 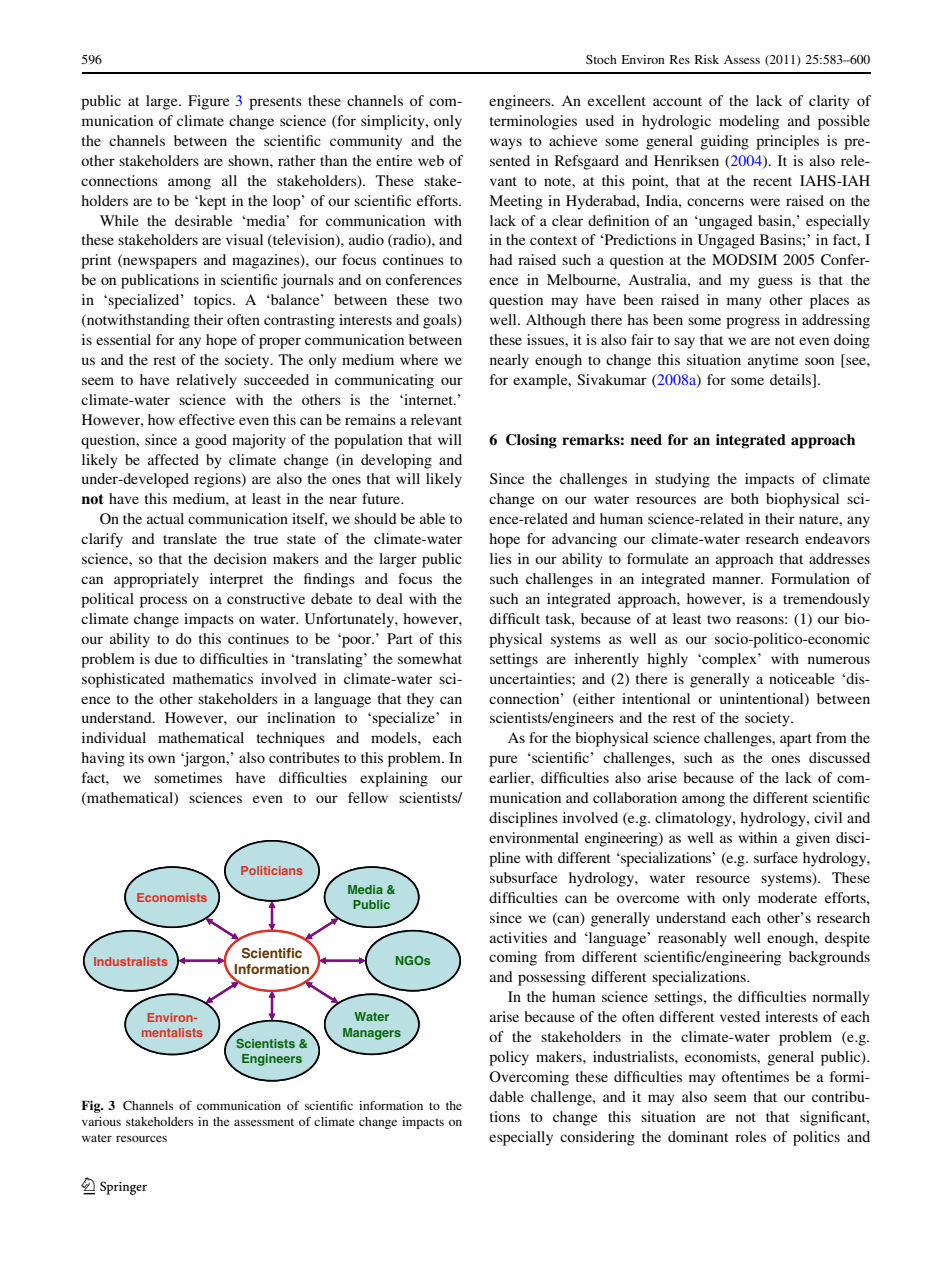 I want to click on modeling, so click(x=749, y=122).
